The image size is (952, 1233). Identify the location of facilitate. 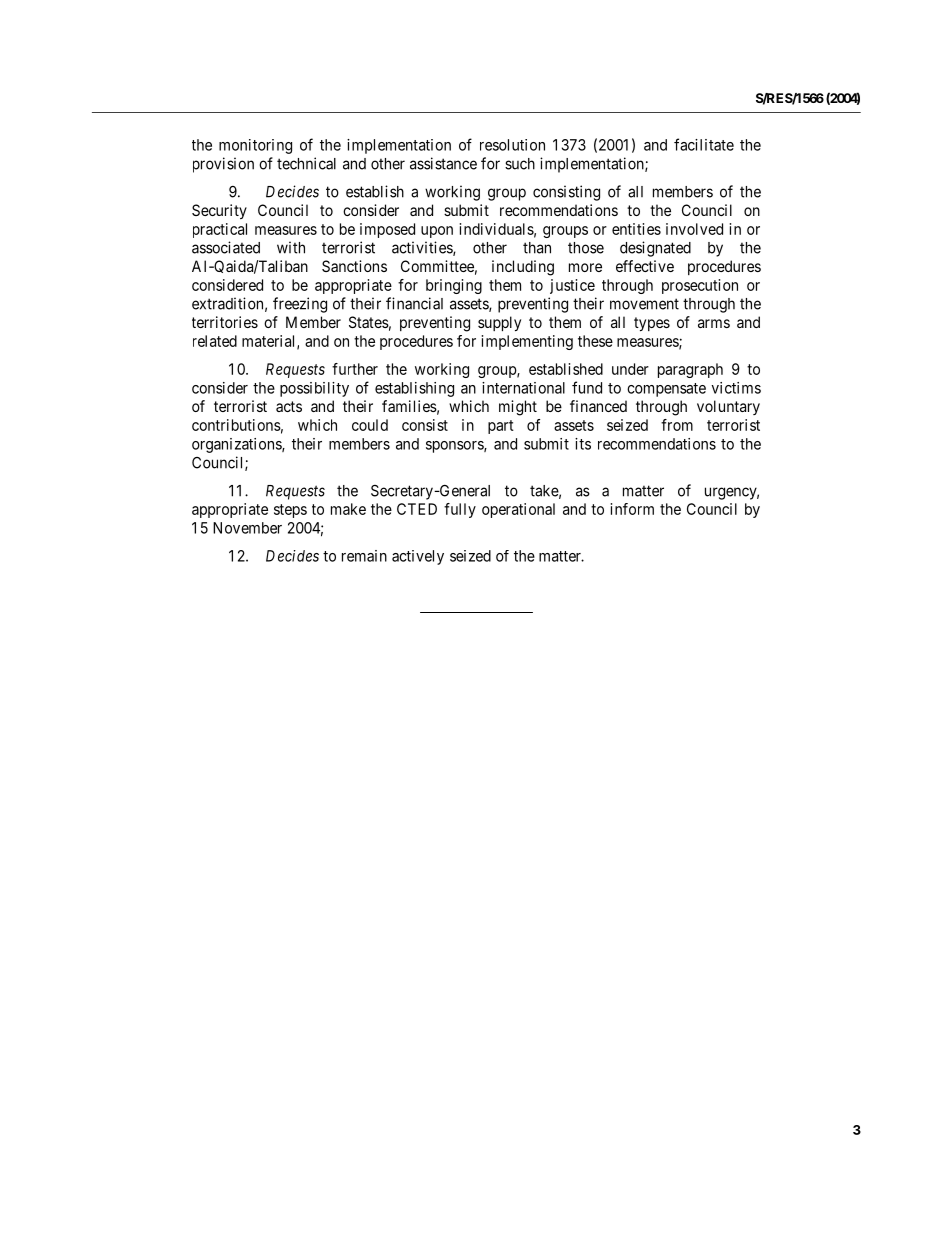
(704, 144).
